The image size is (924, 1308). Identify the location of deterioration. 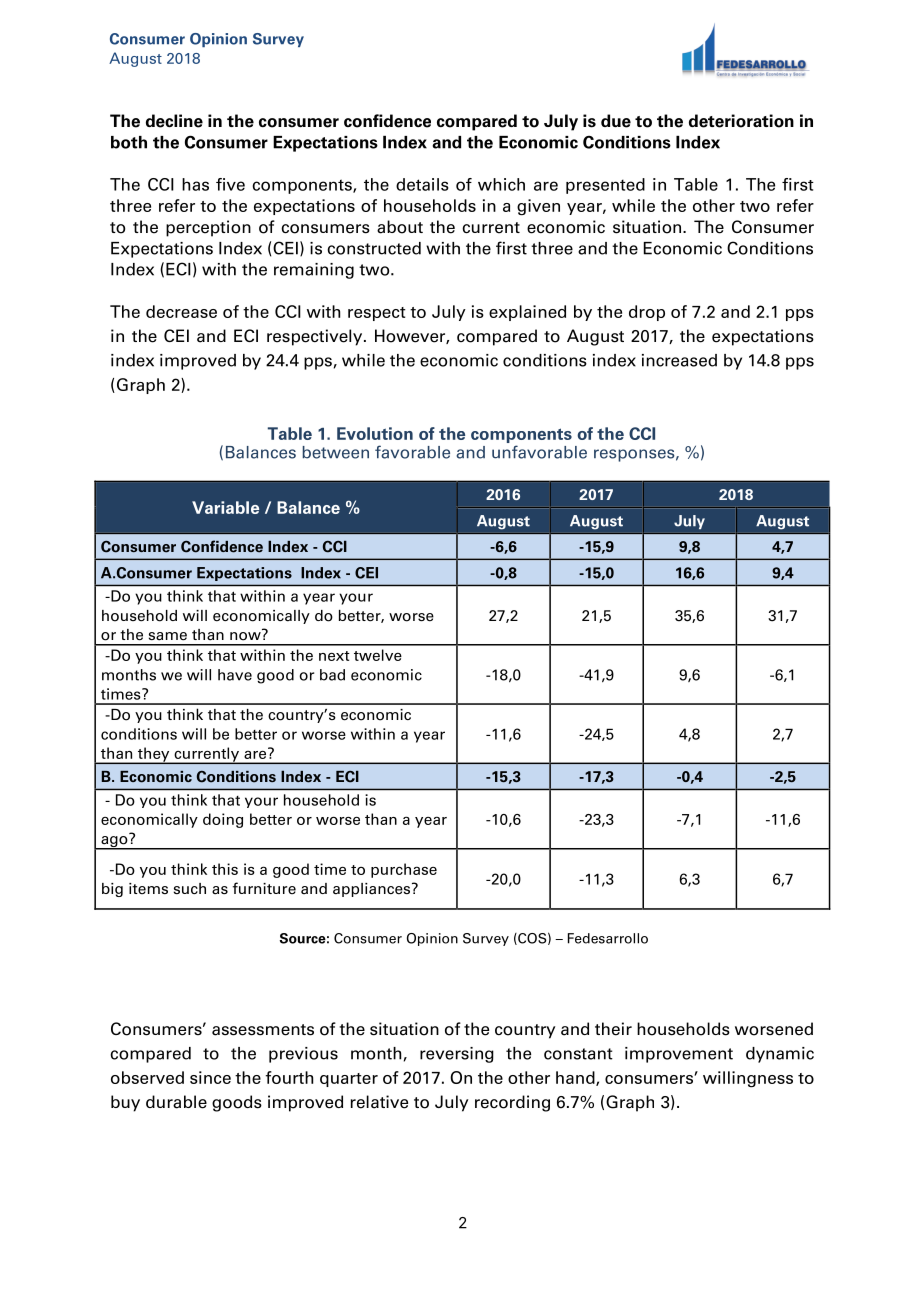
(741, 121).
